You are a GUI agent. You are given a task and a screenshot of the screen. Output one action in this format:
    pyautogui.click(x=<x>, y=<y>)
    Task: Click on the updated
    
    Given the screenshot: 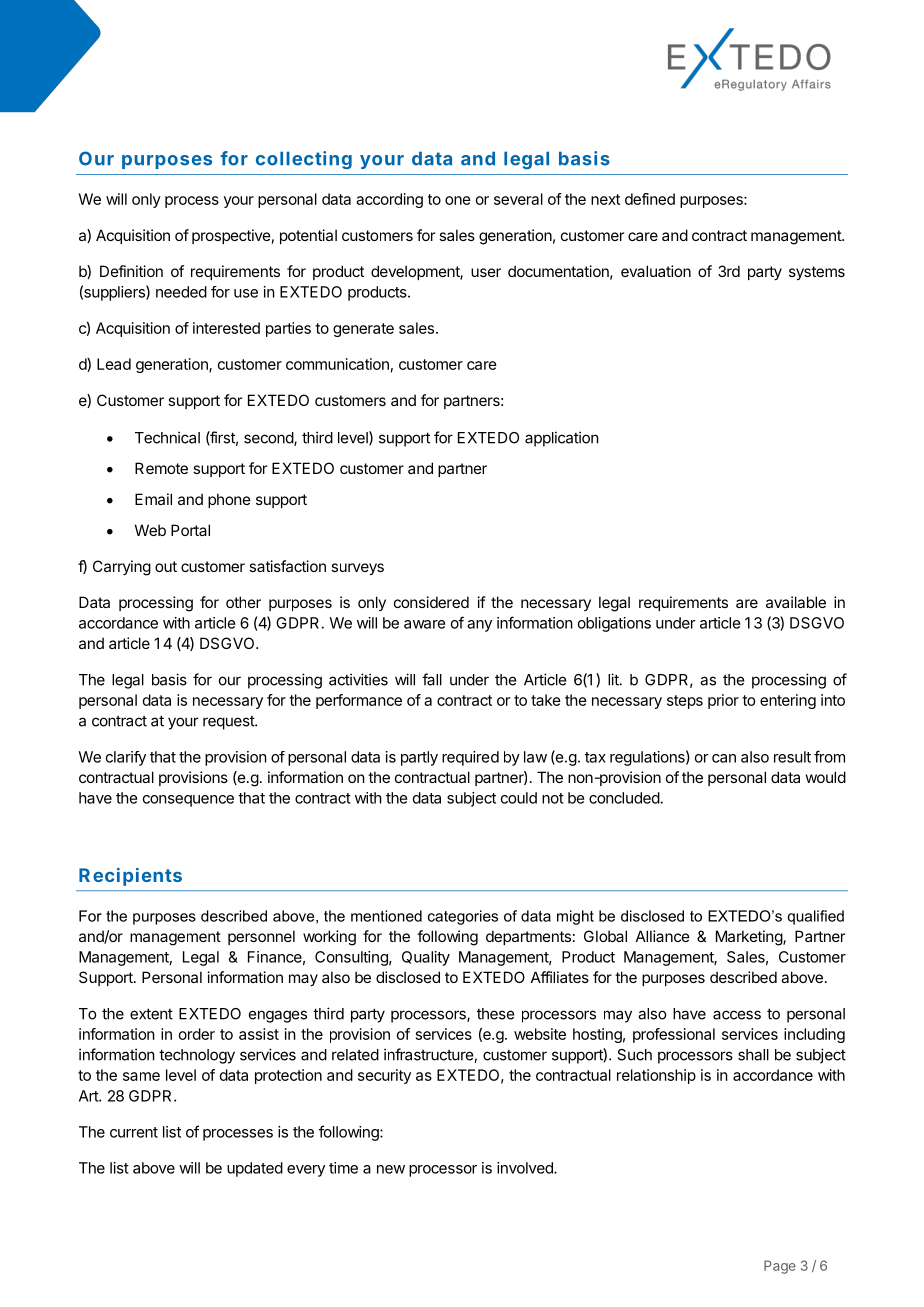 What is the action you would take?
    pyautogui.click(x=255, y=1169)
